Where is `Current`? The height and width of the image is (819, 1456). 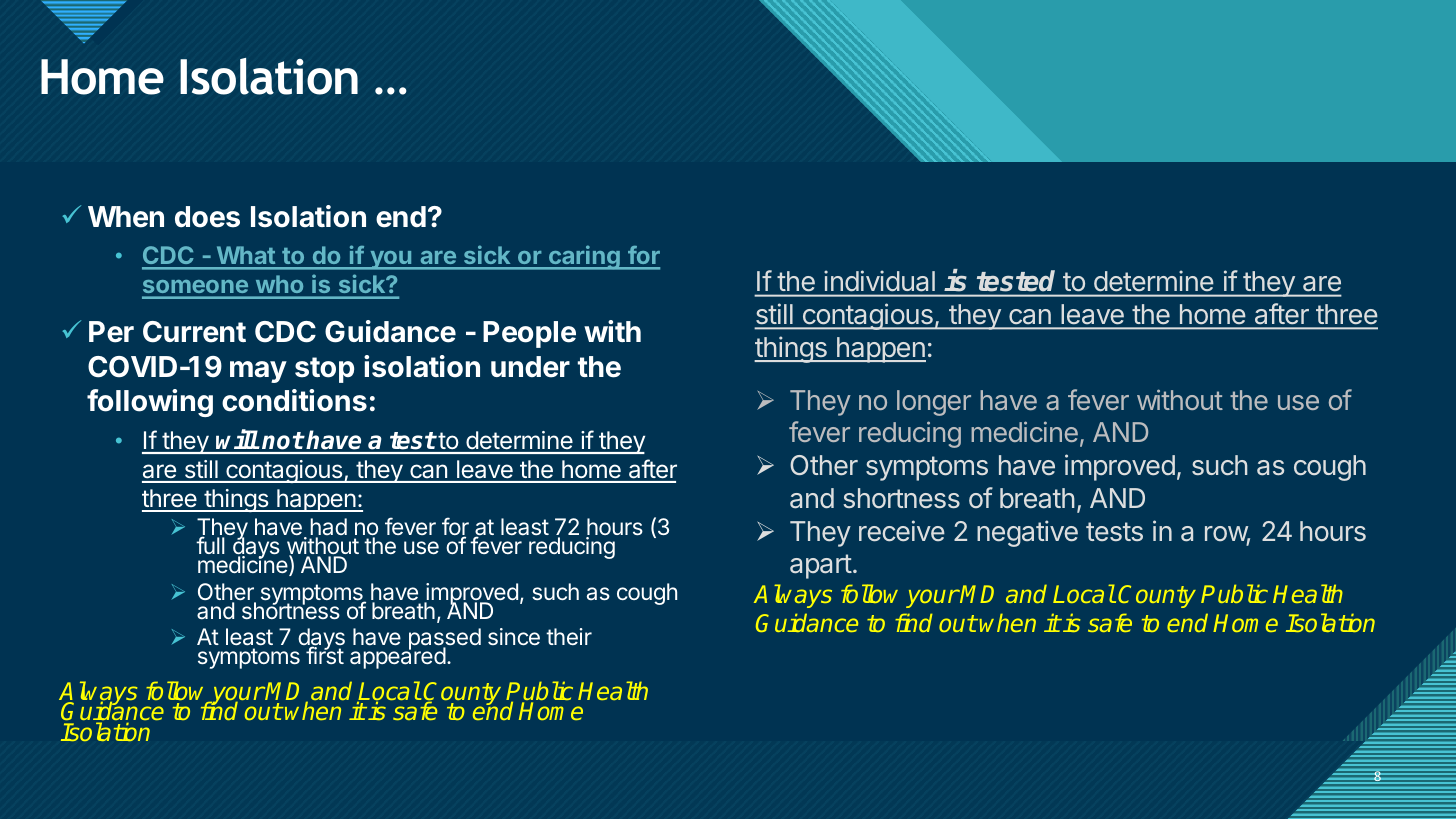
Current is located at coordinates (194, 332).
